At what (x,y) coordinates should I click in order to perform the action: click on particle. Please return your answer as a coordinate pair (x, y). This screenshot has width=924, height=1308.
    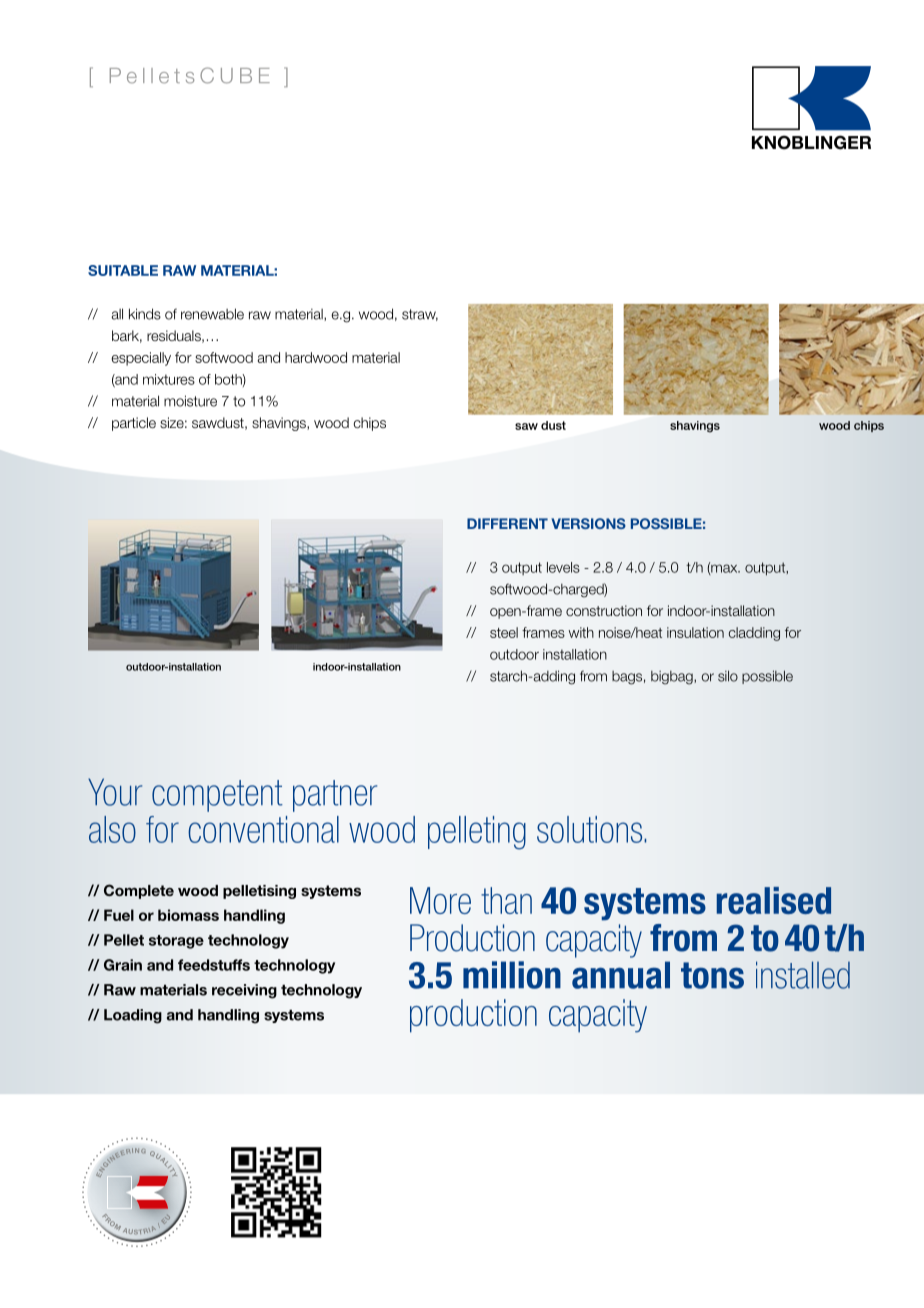
    Looking at the image, I should click on (134, 424).
